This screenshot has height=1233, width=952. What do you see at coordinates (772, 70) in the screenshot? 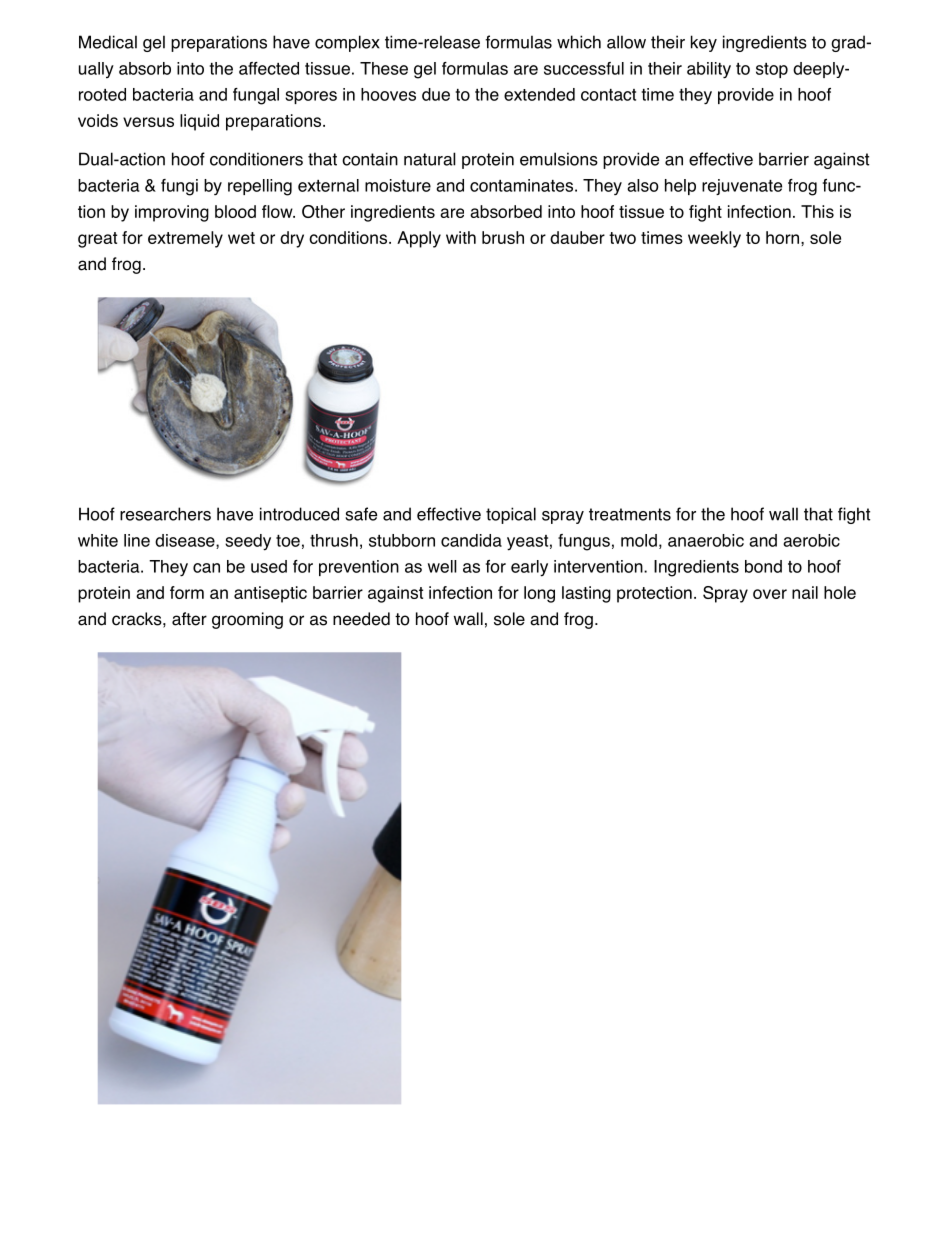
I see `stop` at bounding box center [772, 70].
